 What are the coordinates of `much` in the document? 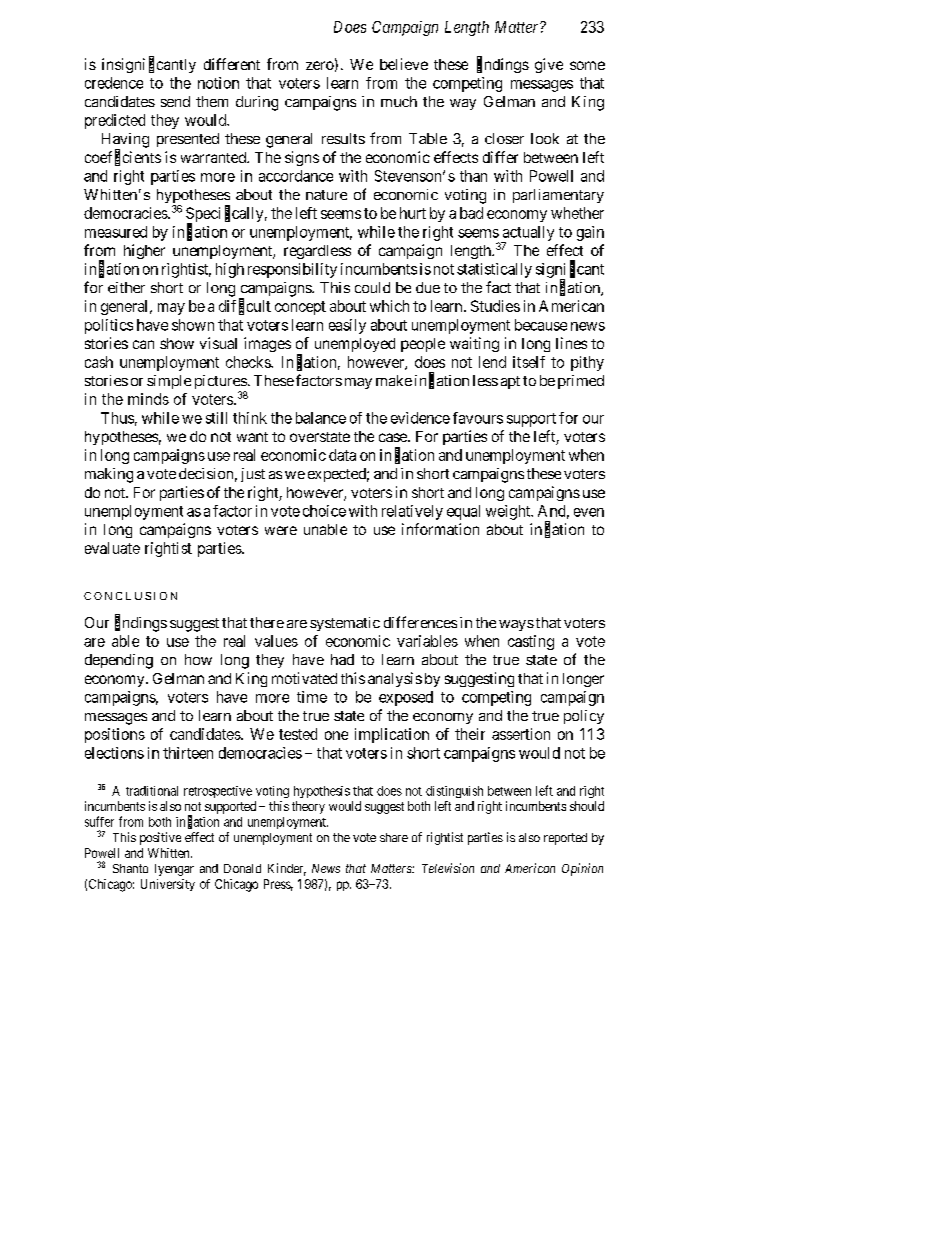 It's located at (399, 101).
